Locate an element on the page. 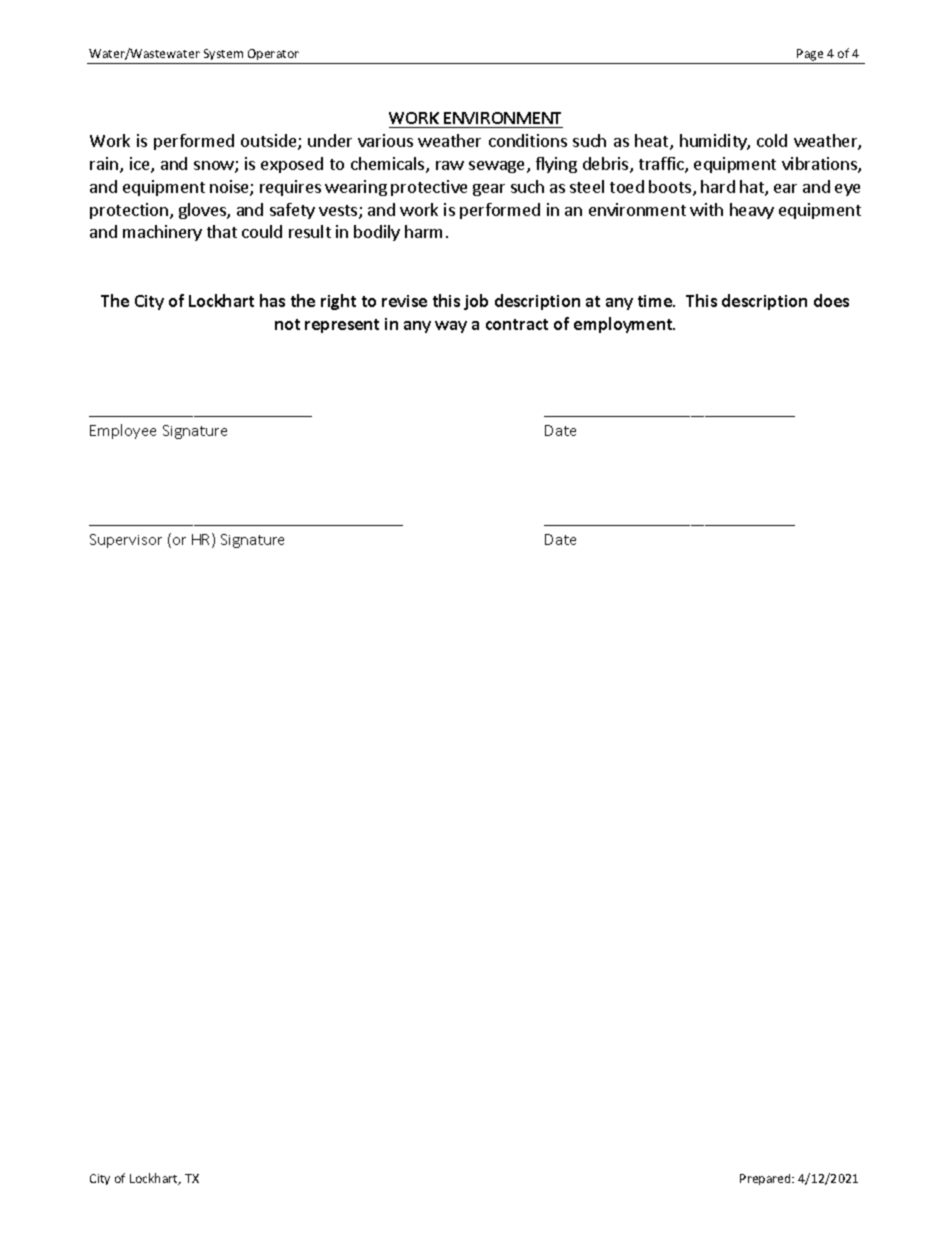  employment is located at coordinates (624, 325).
